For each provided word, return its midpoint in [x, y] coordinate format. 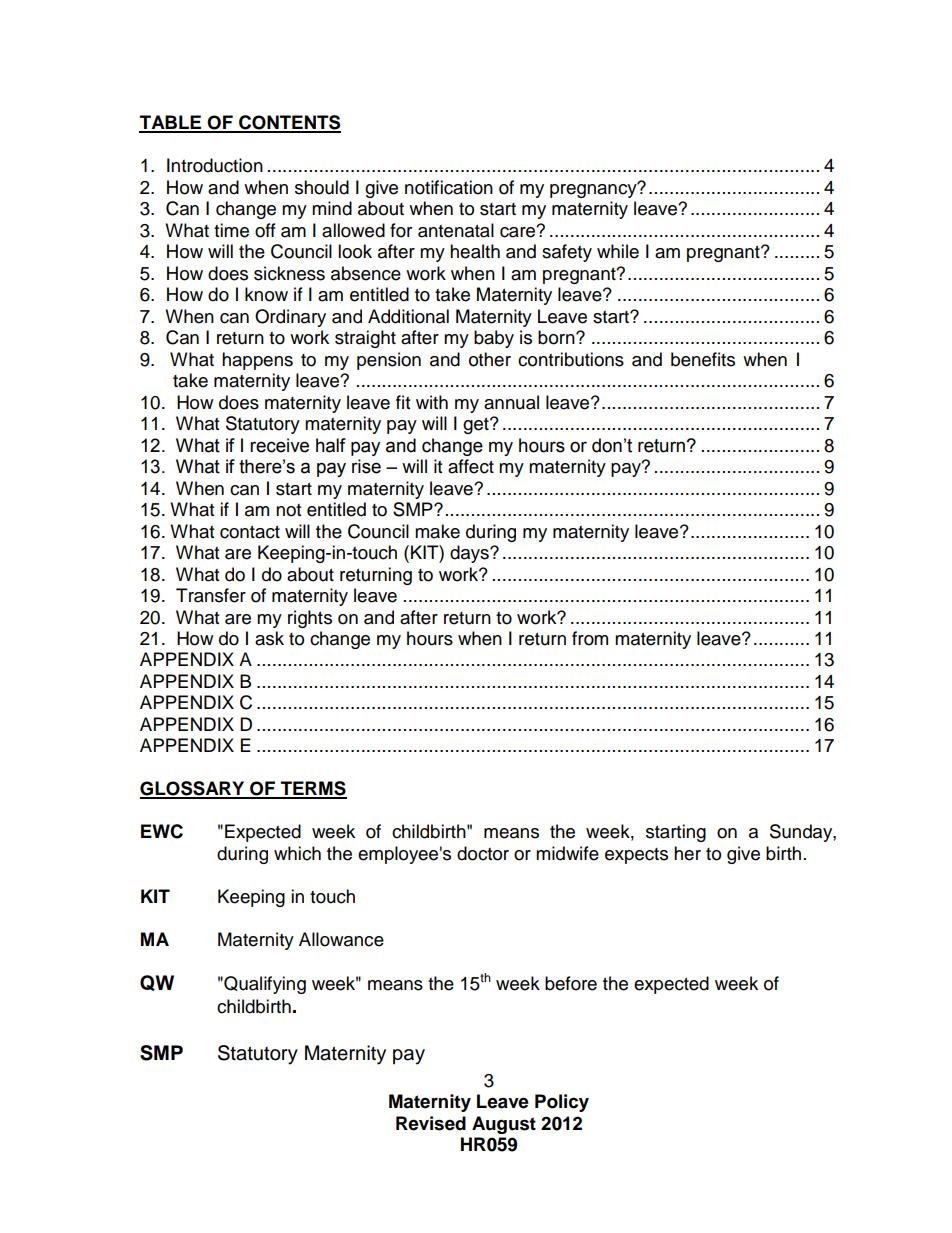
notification [449, 187]
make [437, 531]
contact [250, 532]
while [618, 251]
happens [257, 361]
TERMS [312, 789]
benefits [703, 359]
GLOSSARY [193, 789]
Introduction [215, 165]
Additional [408, 316]
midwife [567, 853]
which [297, 853]
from [590, 638]
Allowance [341, 939]
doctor [483, 853]
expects [636, 856]
